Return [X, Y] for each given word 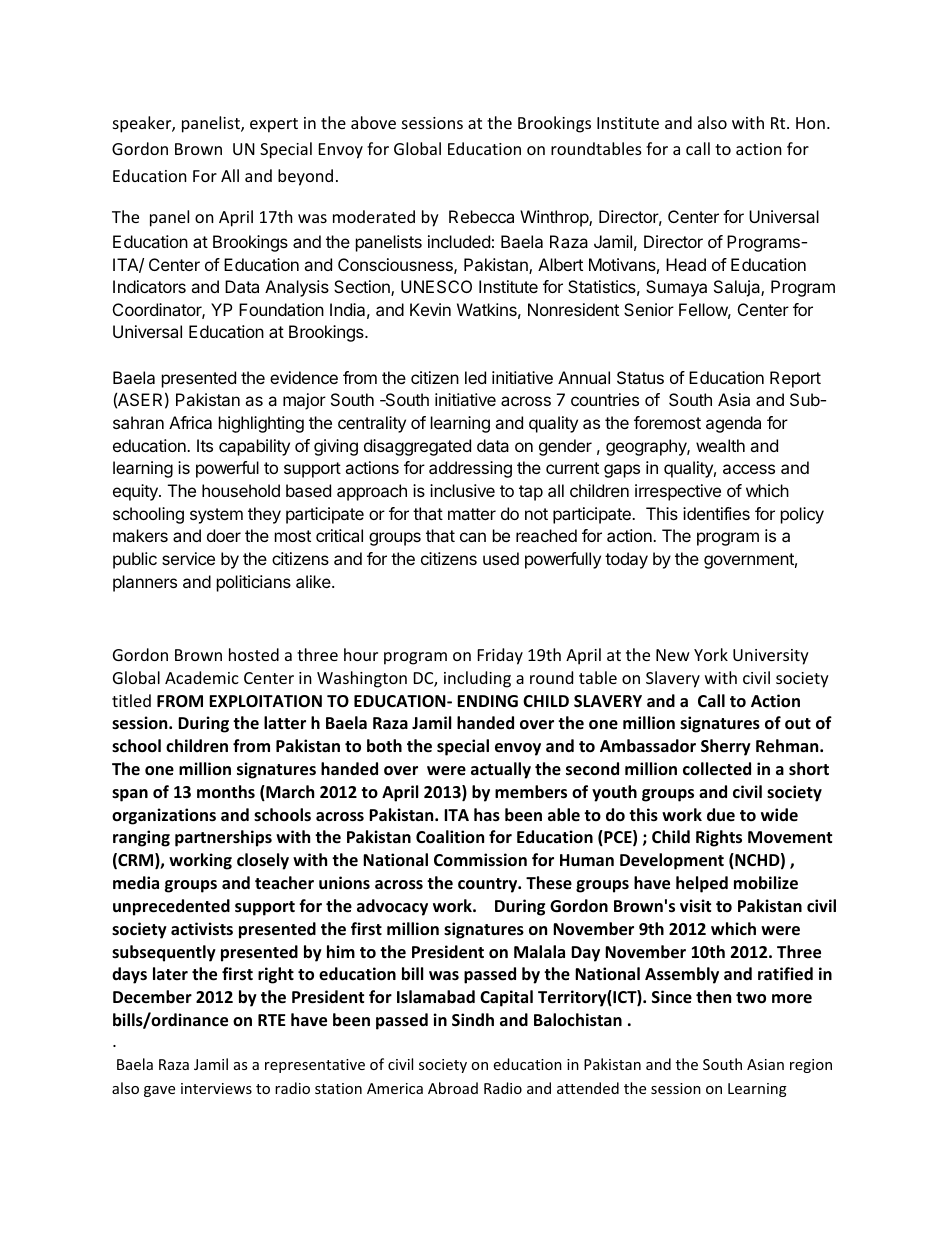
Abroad [453, 1088]
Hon [810, 123]
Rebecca [481, 216]
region [811, 1066]
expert [274, 125]
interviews [216, 1088]
